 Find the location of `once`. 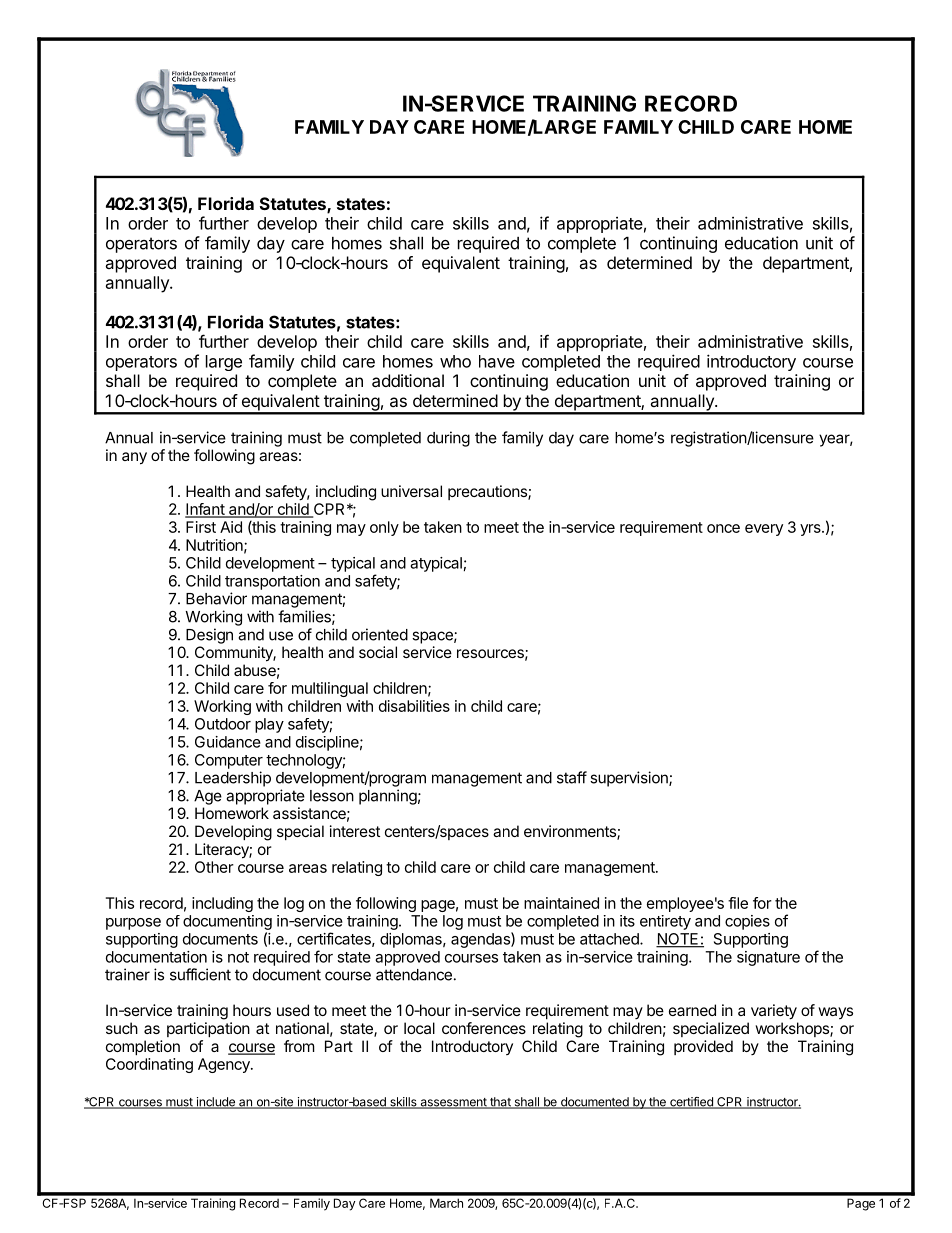

once is located at coordinates (723, 528).
